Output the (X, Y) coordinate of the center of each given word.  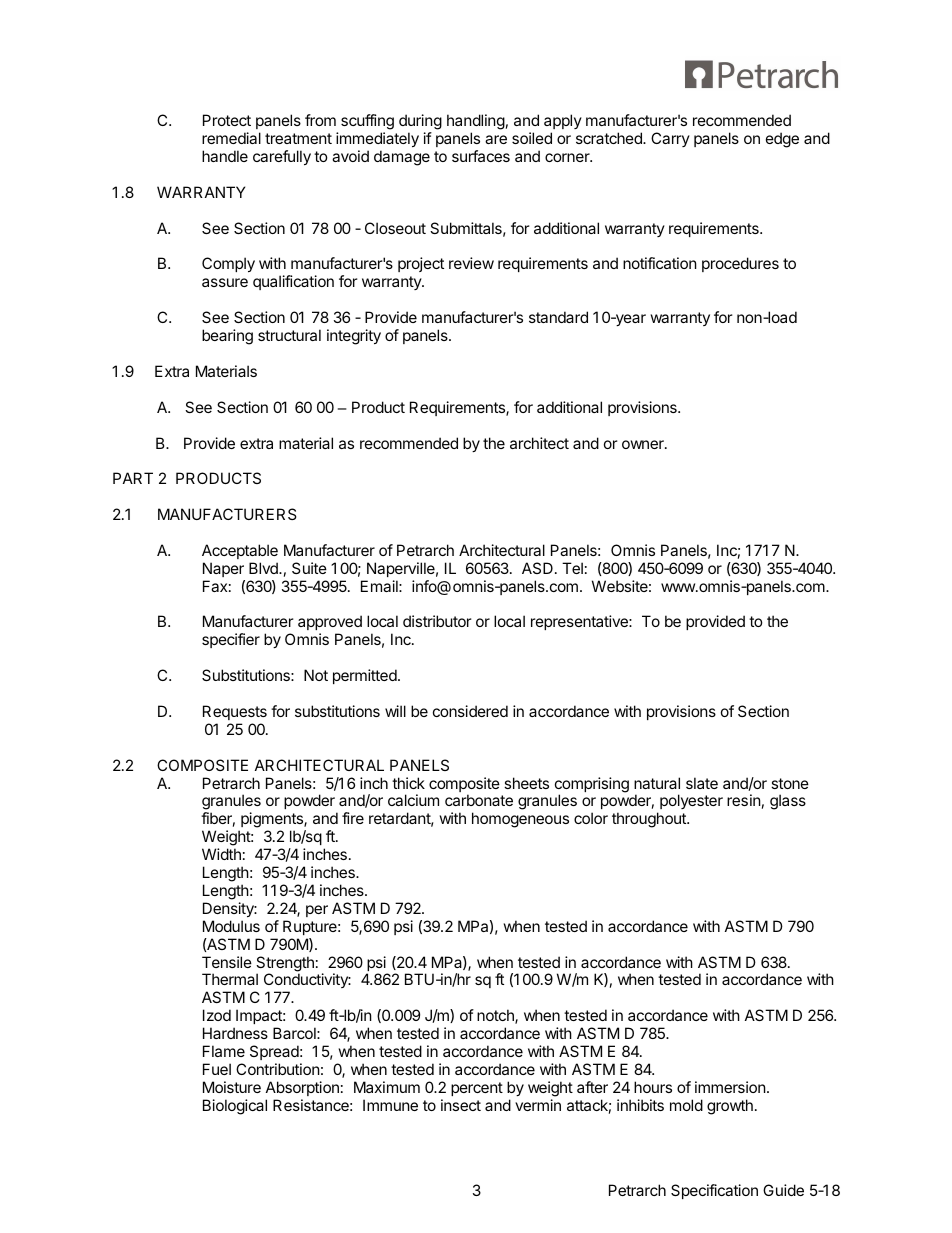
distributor (437, 621)
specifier (231, 640)
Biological (235, 1107)
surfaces (481, 156)
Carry (670, 139)
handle (225, 156)
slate (702, 783)
